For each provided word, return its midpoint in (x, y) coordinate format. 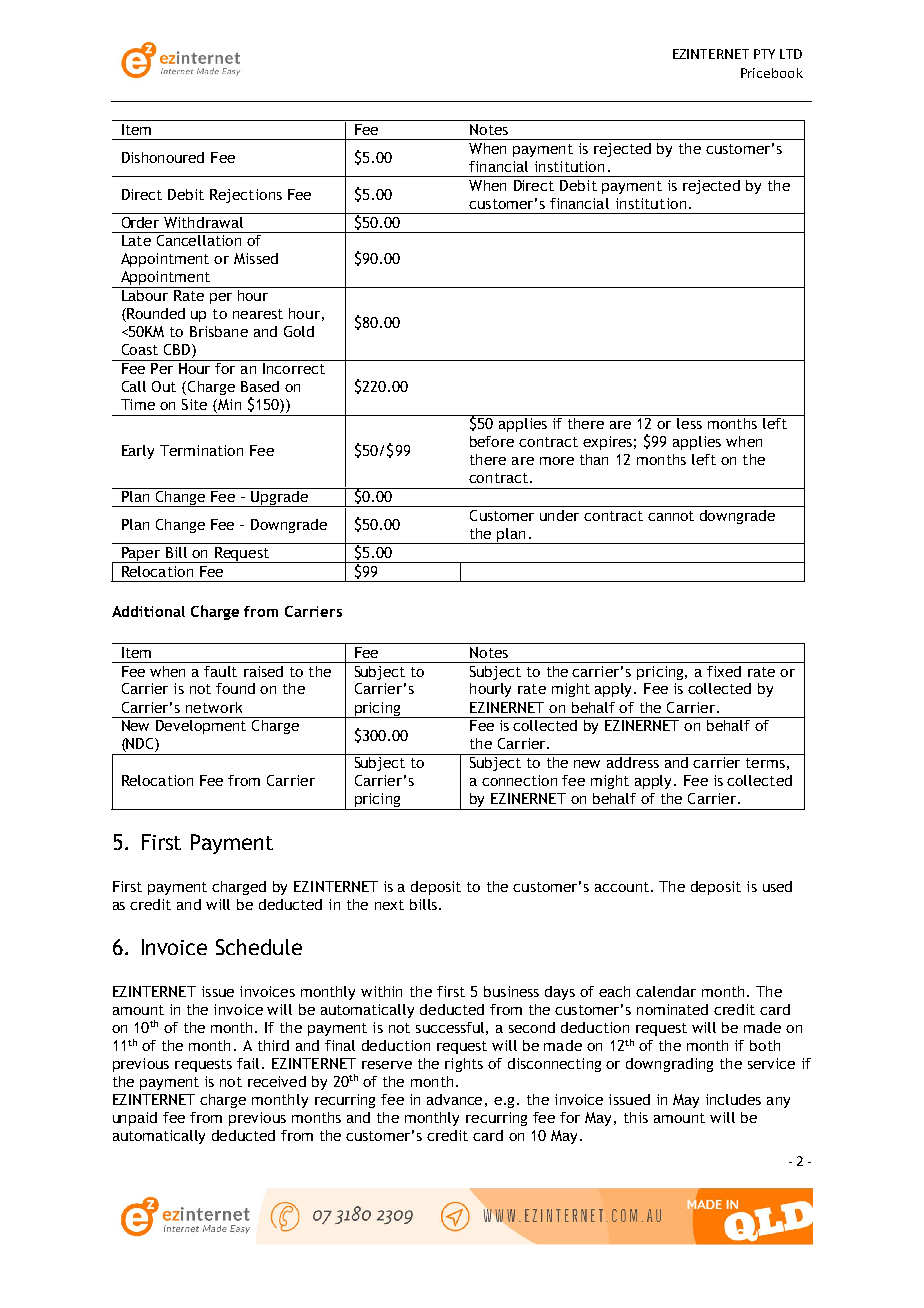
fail (250, 1063)
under (559, 515)
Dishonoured (163, 157)
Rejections (246, 196)
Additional (148, 611)
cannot (671, 516)
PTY (764, 54)
